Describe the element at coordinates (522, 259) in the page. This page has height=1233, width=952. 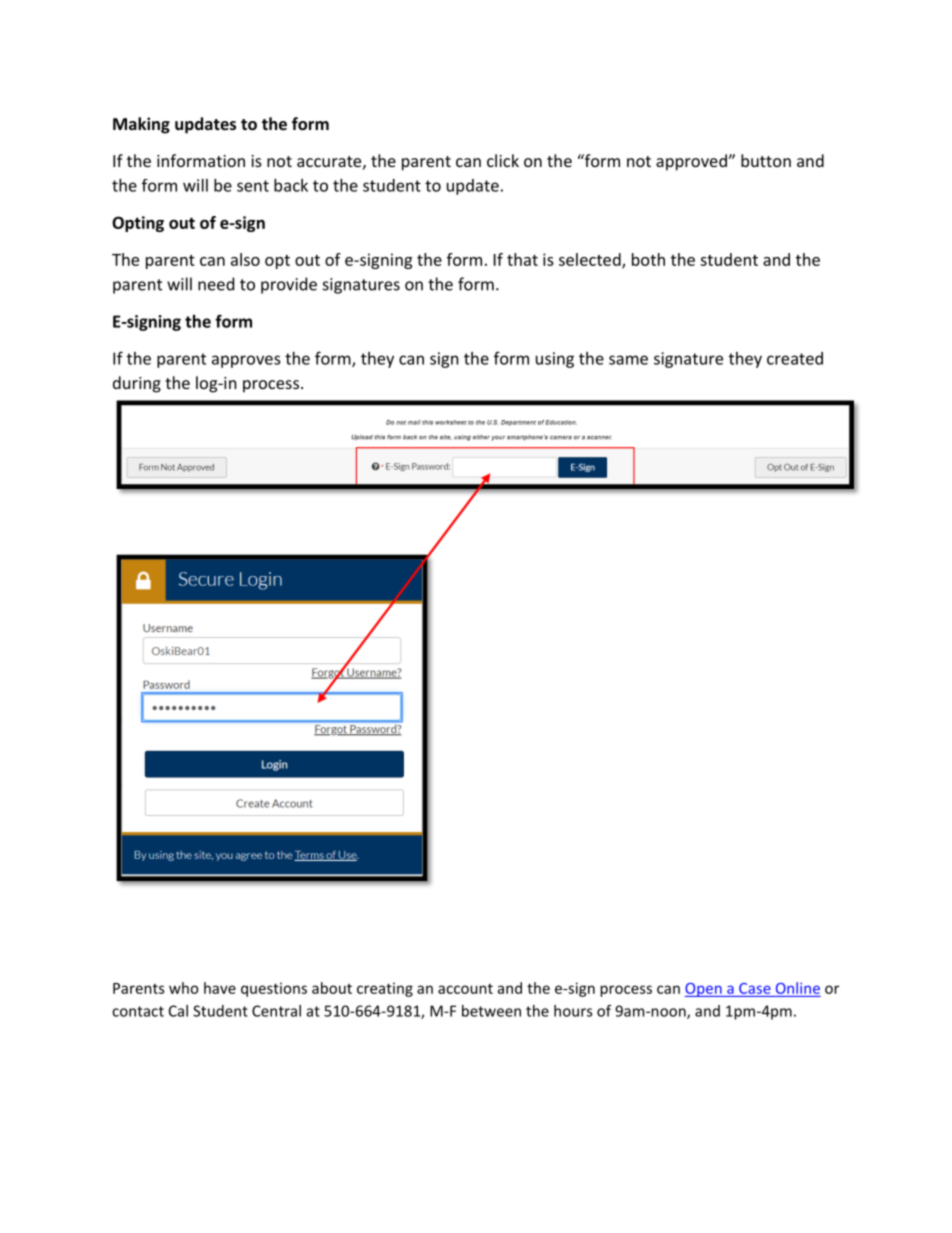
I see `that` at that location.
